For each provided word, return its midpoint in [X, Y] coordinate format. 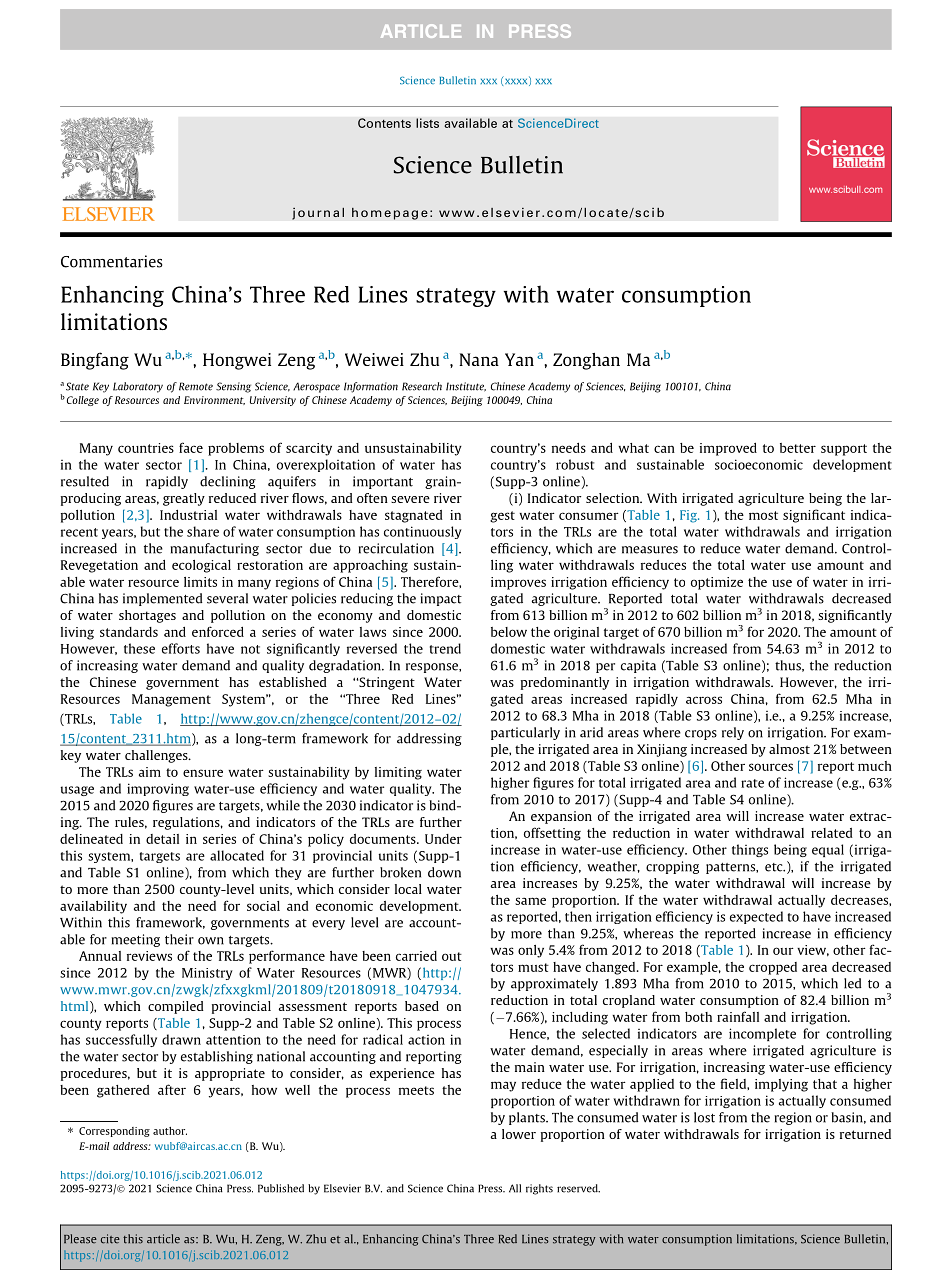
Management [171, 700]
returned [865, 1134]
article [163, 1239]
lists [427, 123]
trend [445, 648]
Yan [519, 359]
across [704, 700]
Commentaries [111, 261]
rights [539, 1189]
